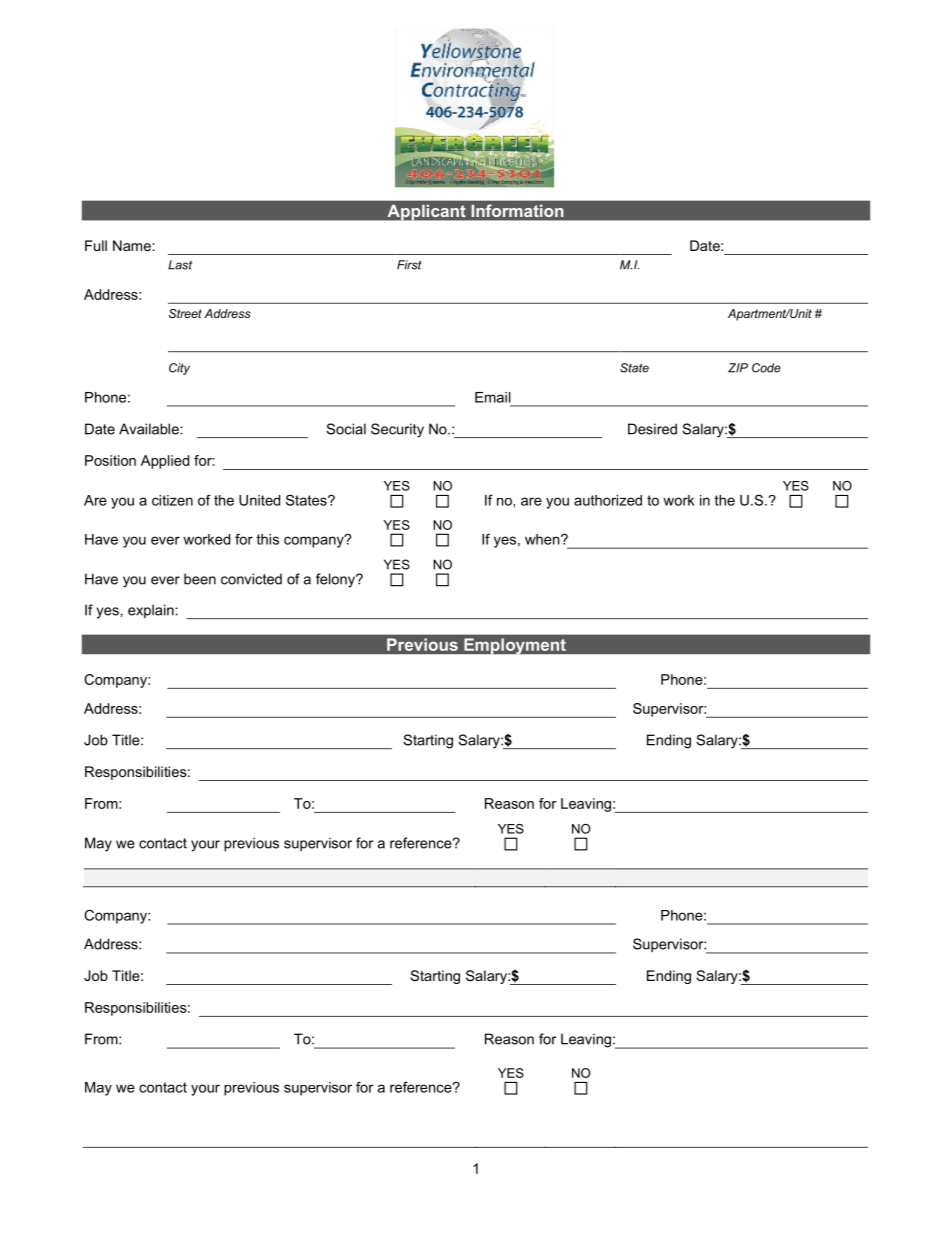  What do you see at coordinates (608, 500) in the document?
I see `authorized` at bounding box center [608, 500].
